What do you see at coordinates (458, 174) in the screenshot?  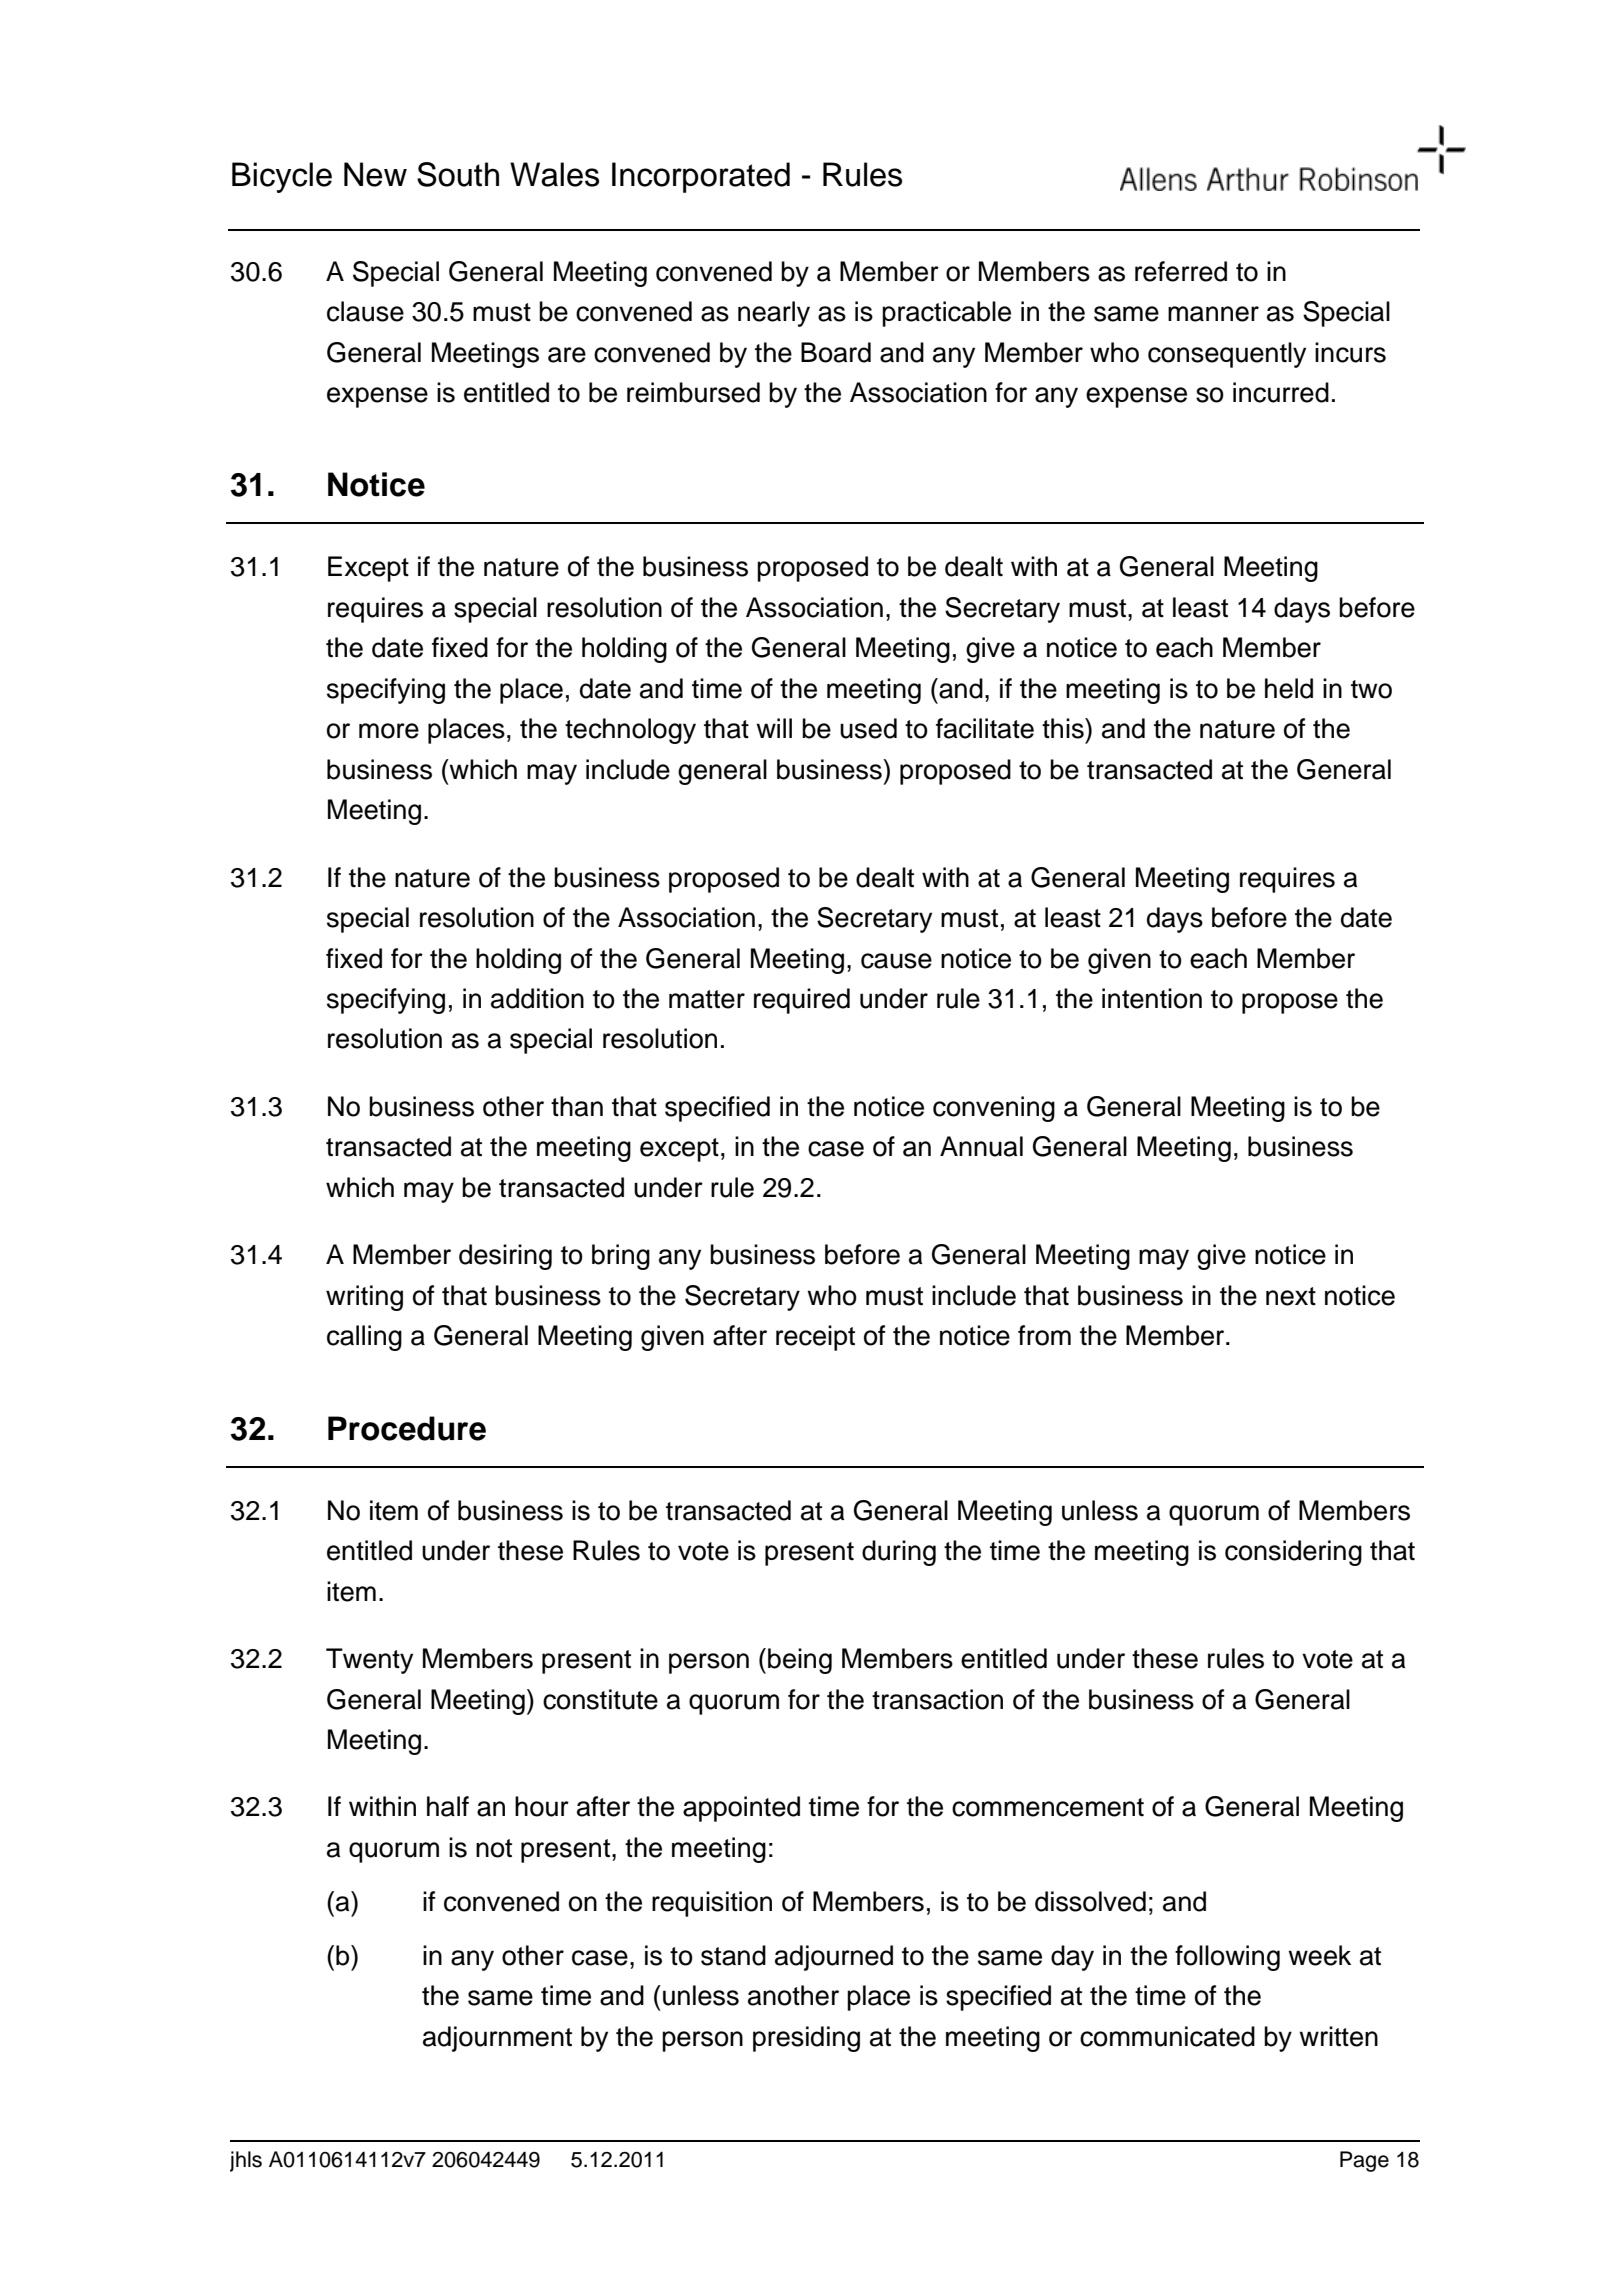 I see `South` at bounding box center [458, 174].
